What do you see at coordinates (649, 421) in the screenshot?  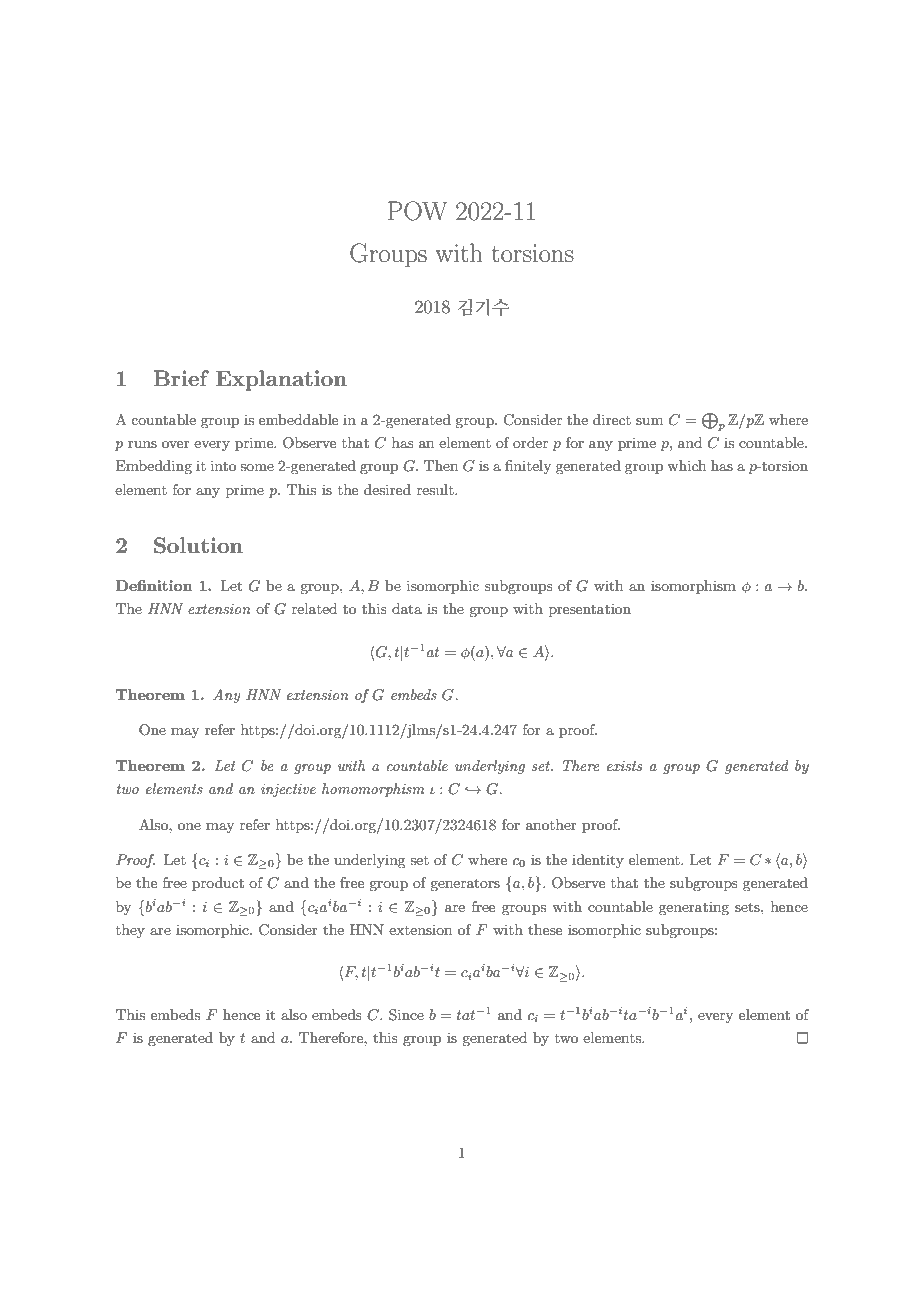 I see `sum` at bounding box center [649, 421].
